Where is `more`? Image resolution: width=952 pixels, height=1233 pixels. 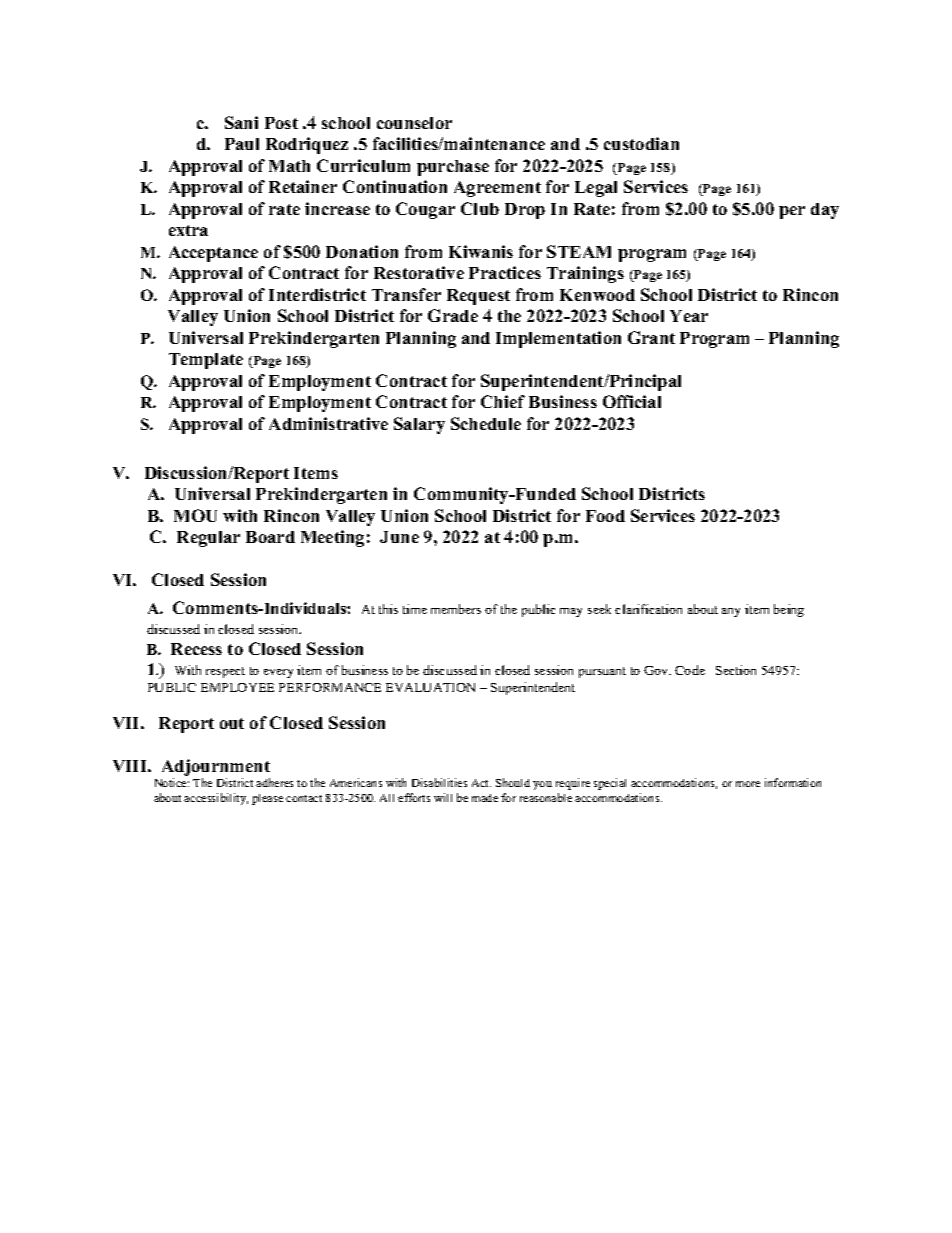 more is located at coordinates (748, 784).
